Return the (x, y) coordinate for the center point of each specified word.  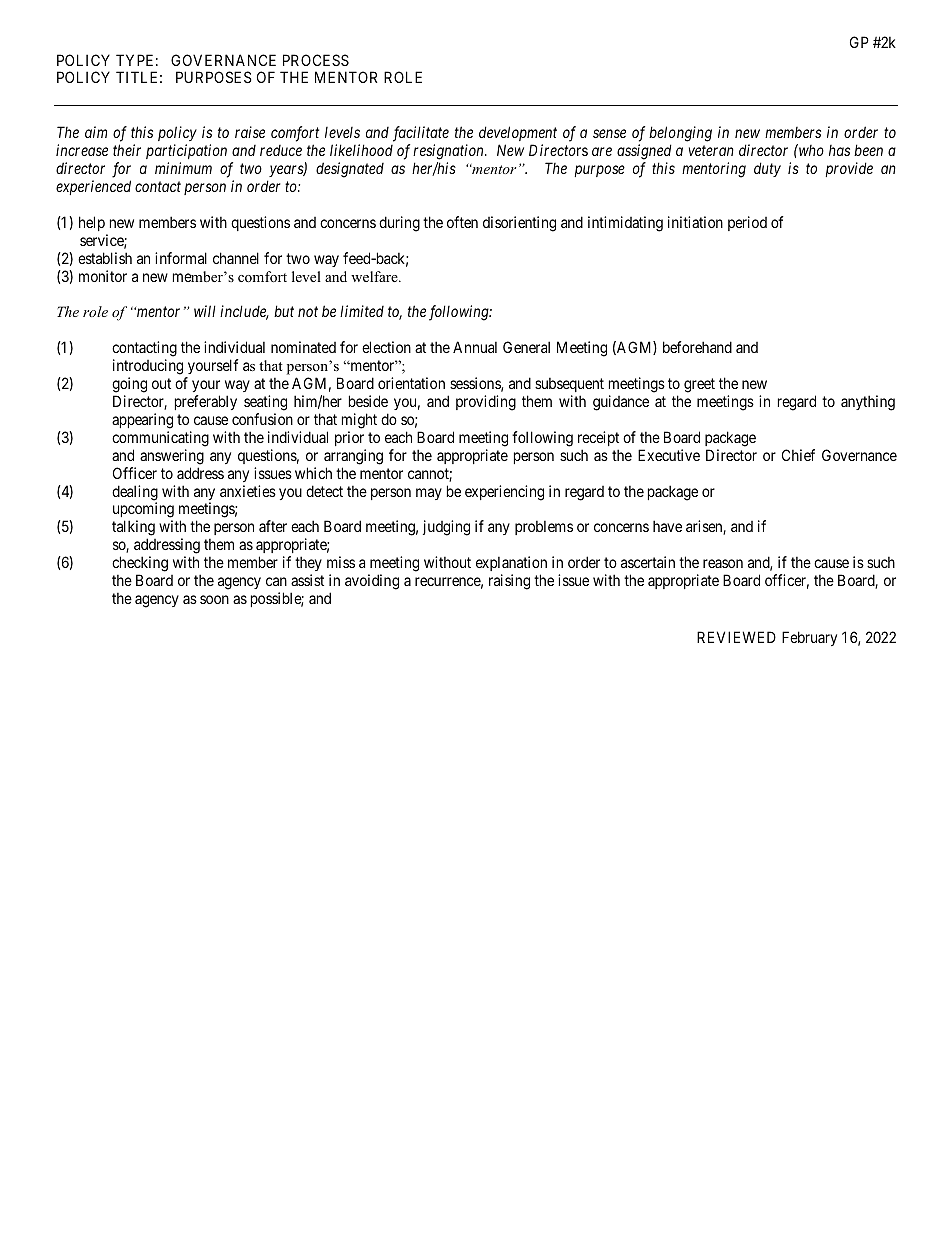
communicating (160, 439)
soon (214, 599)
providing (486, 403)
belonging (680, 134)
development (518, 133)
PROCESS (316, 60)
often (462, 222)
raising (509, 582)
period (747, 223)
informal (181, 258)
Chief (798, 455)
